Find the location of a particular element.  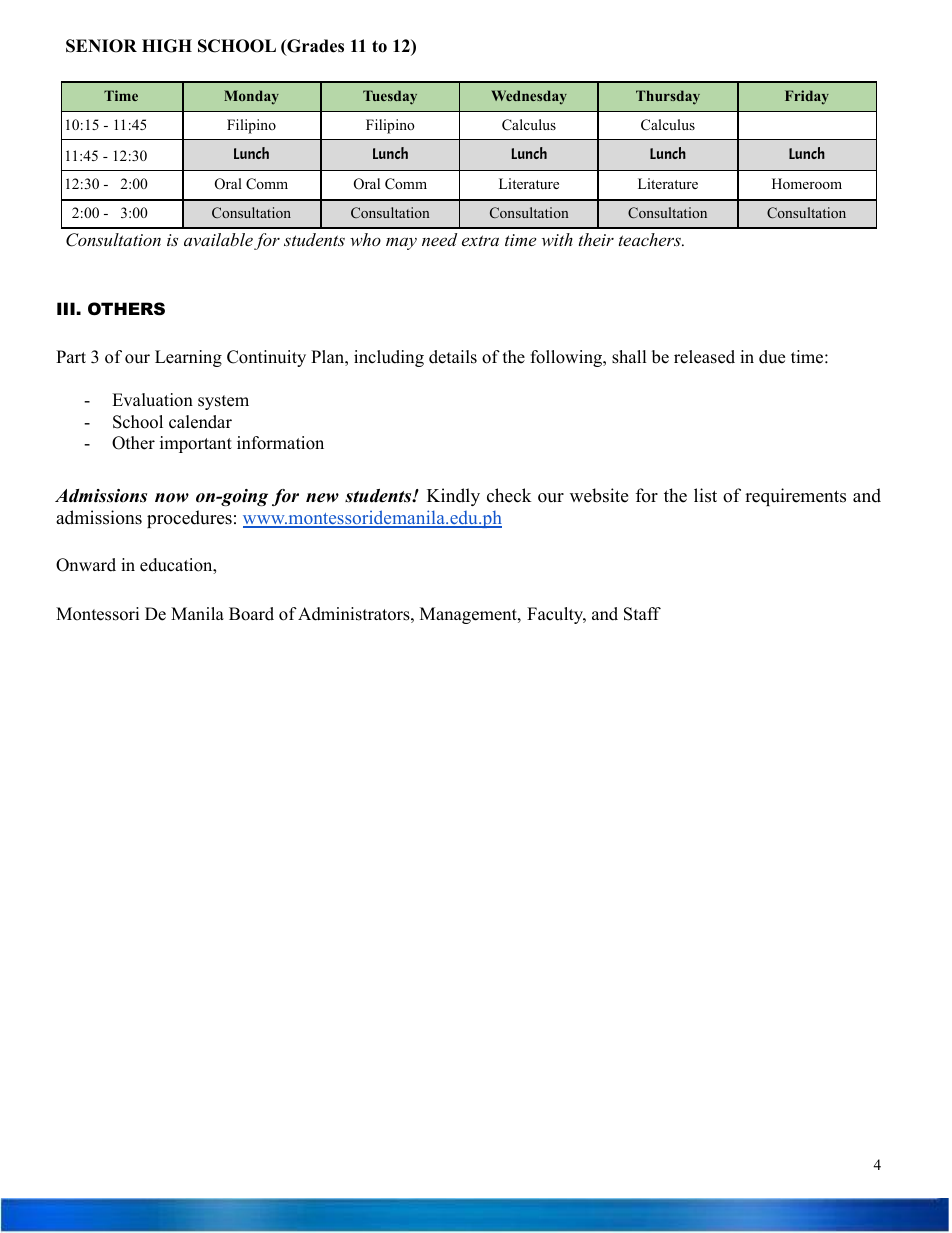

teachers is located at coordinates (651, 239).
